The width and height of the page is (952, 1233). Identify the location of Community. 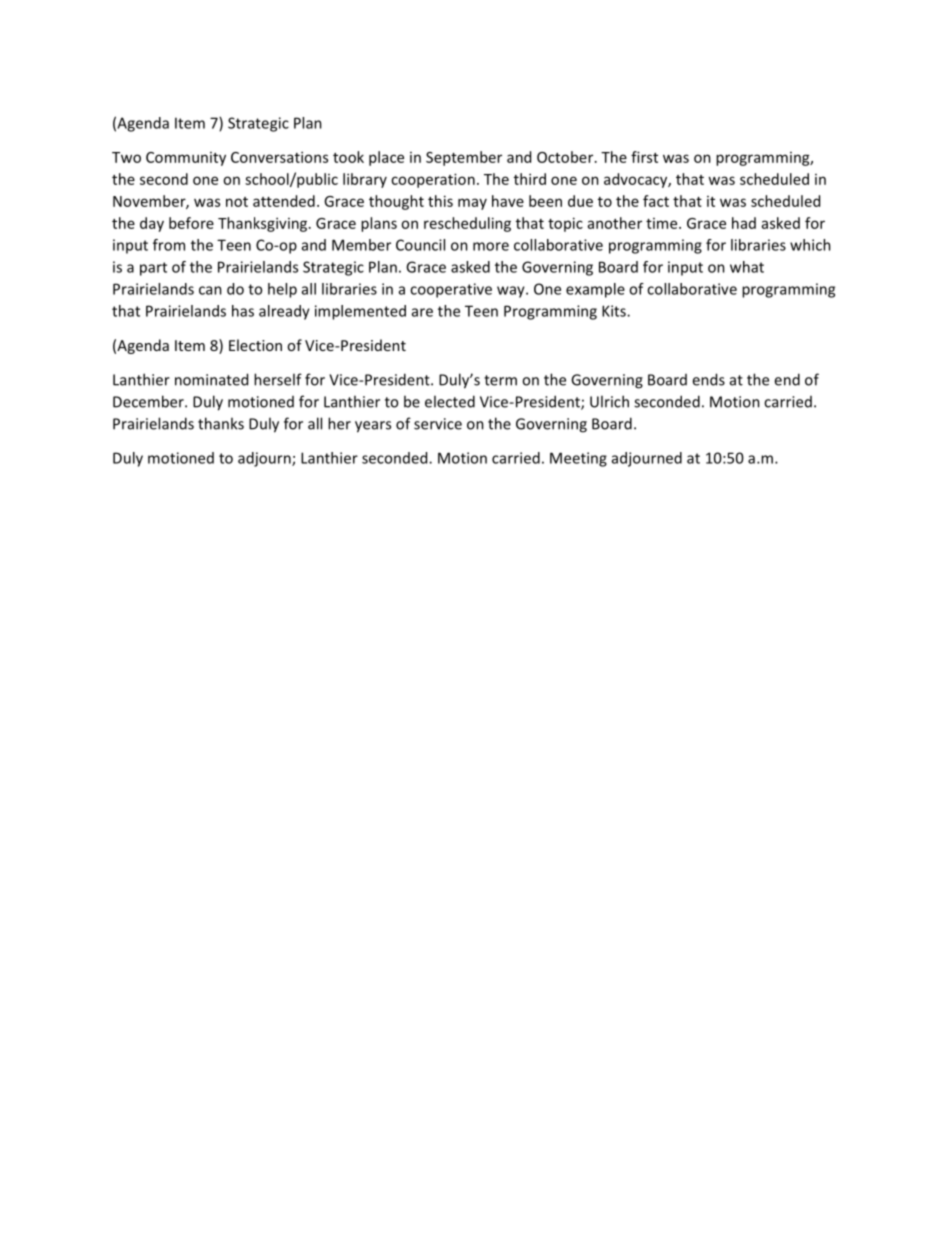
(186, 159).
